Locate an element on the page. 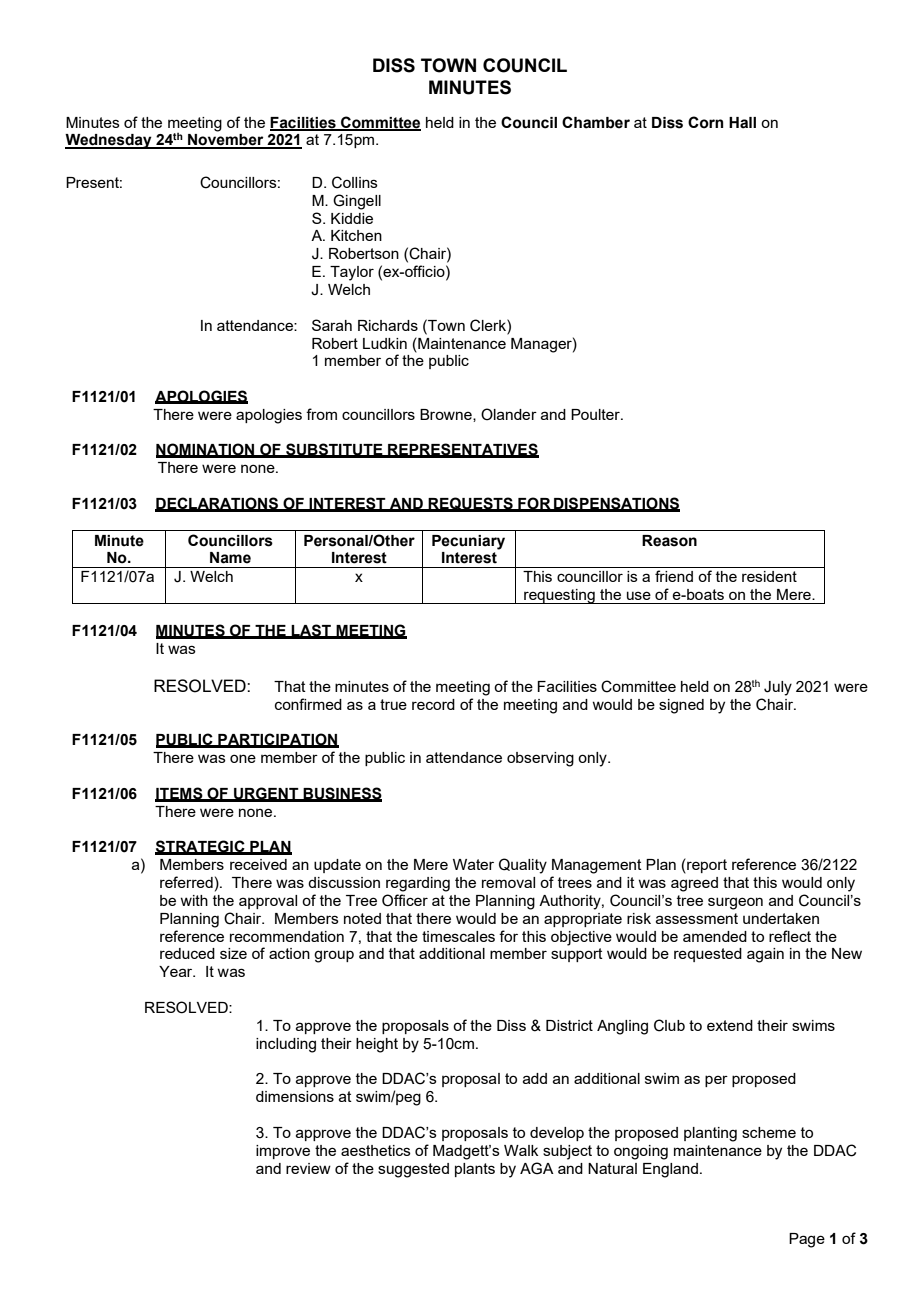 The height and width of the image is (1307, 924). suggested is located at coordinates (413, 1170).
